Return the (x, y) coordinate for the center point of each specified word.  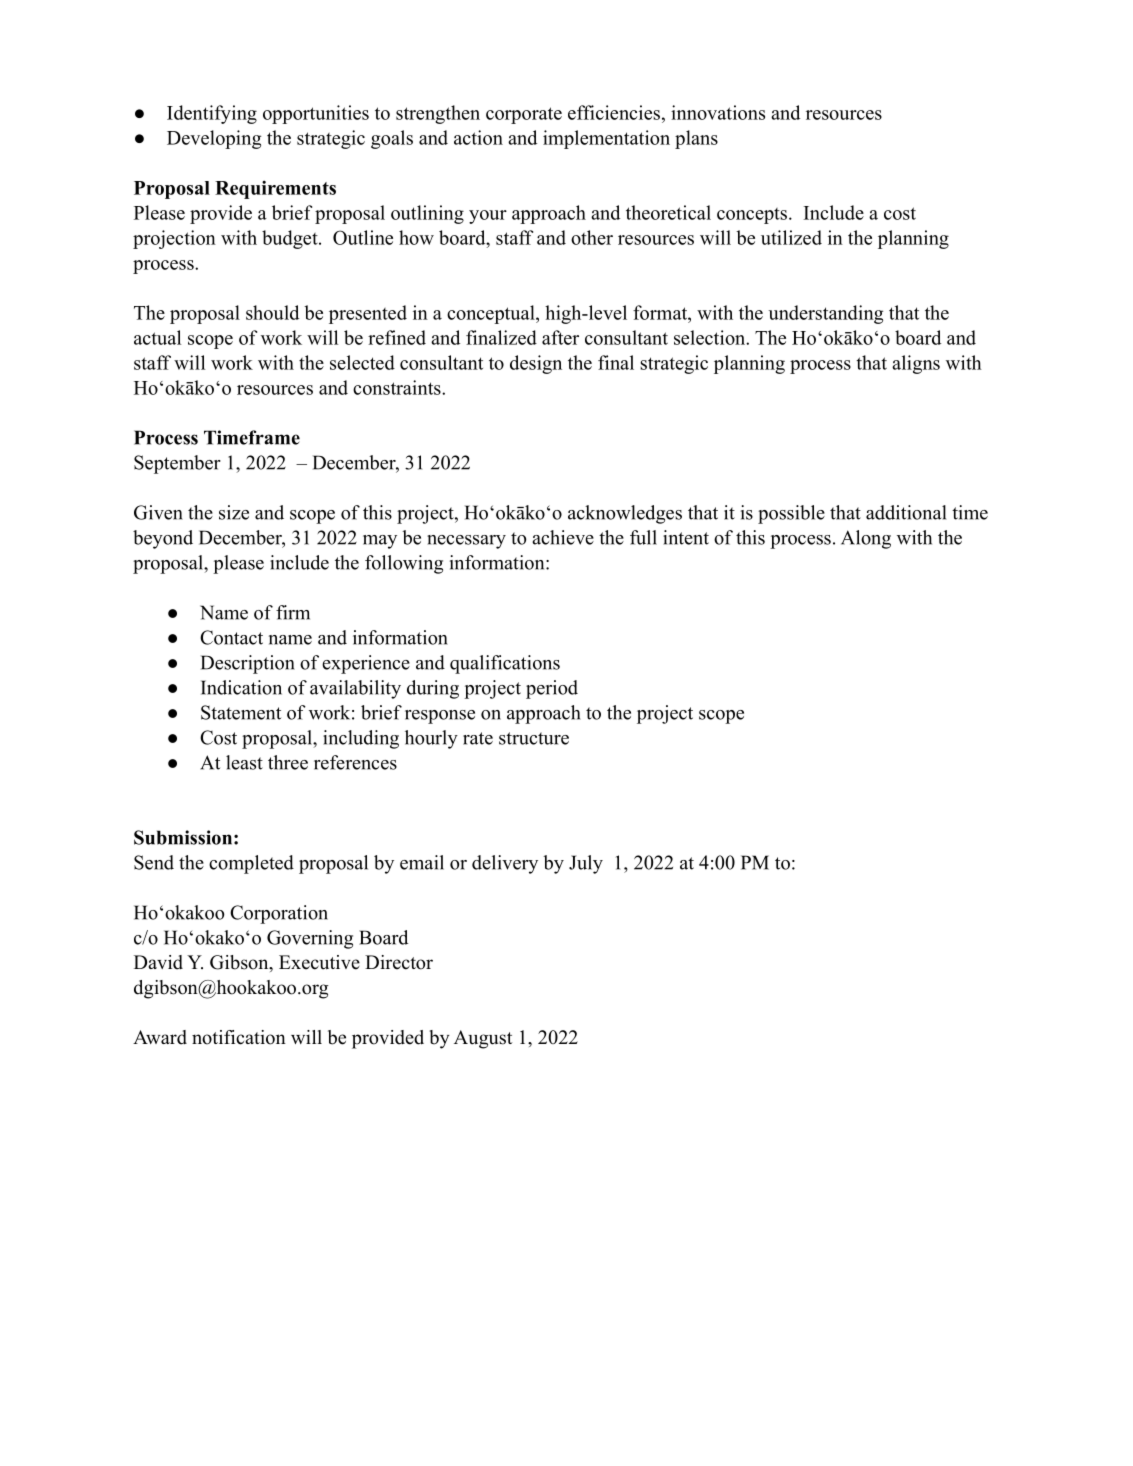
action (478, 137)
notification (239, 1037)
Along (866, 539)
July (586, 864)
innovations (718, 112)
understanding (826, 314)
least (244, 762)
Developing (214, 139)
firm (293, 612)
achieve (563, 537)
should (272, 312)
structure (534, 738)
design (536, 364)
